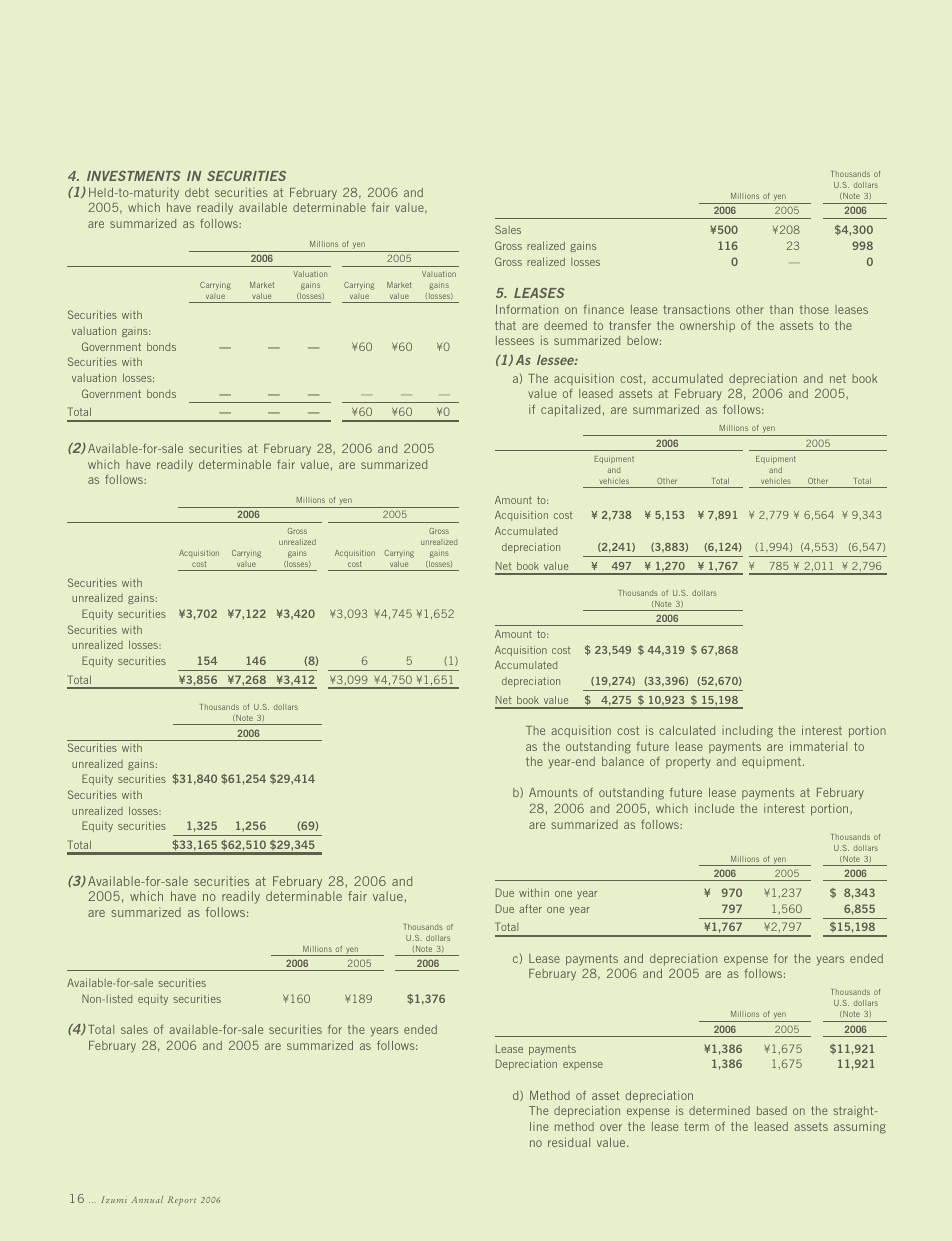 The height and width of the screenshot is (1241, 952). I want to click on than, so click(781, 309).
